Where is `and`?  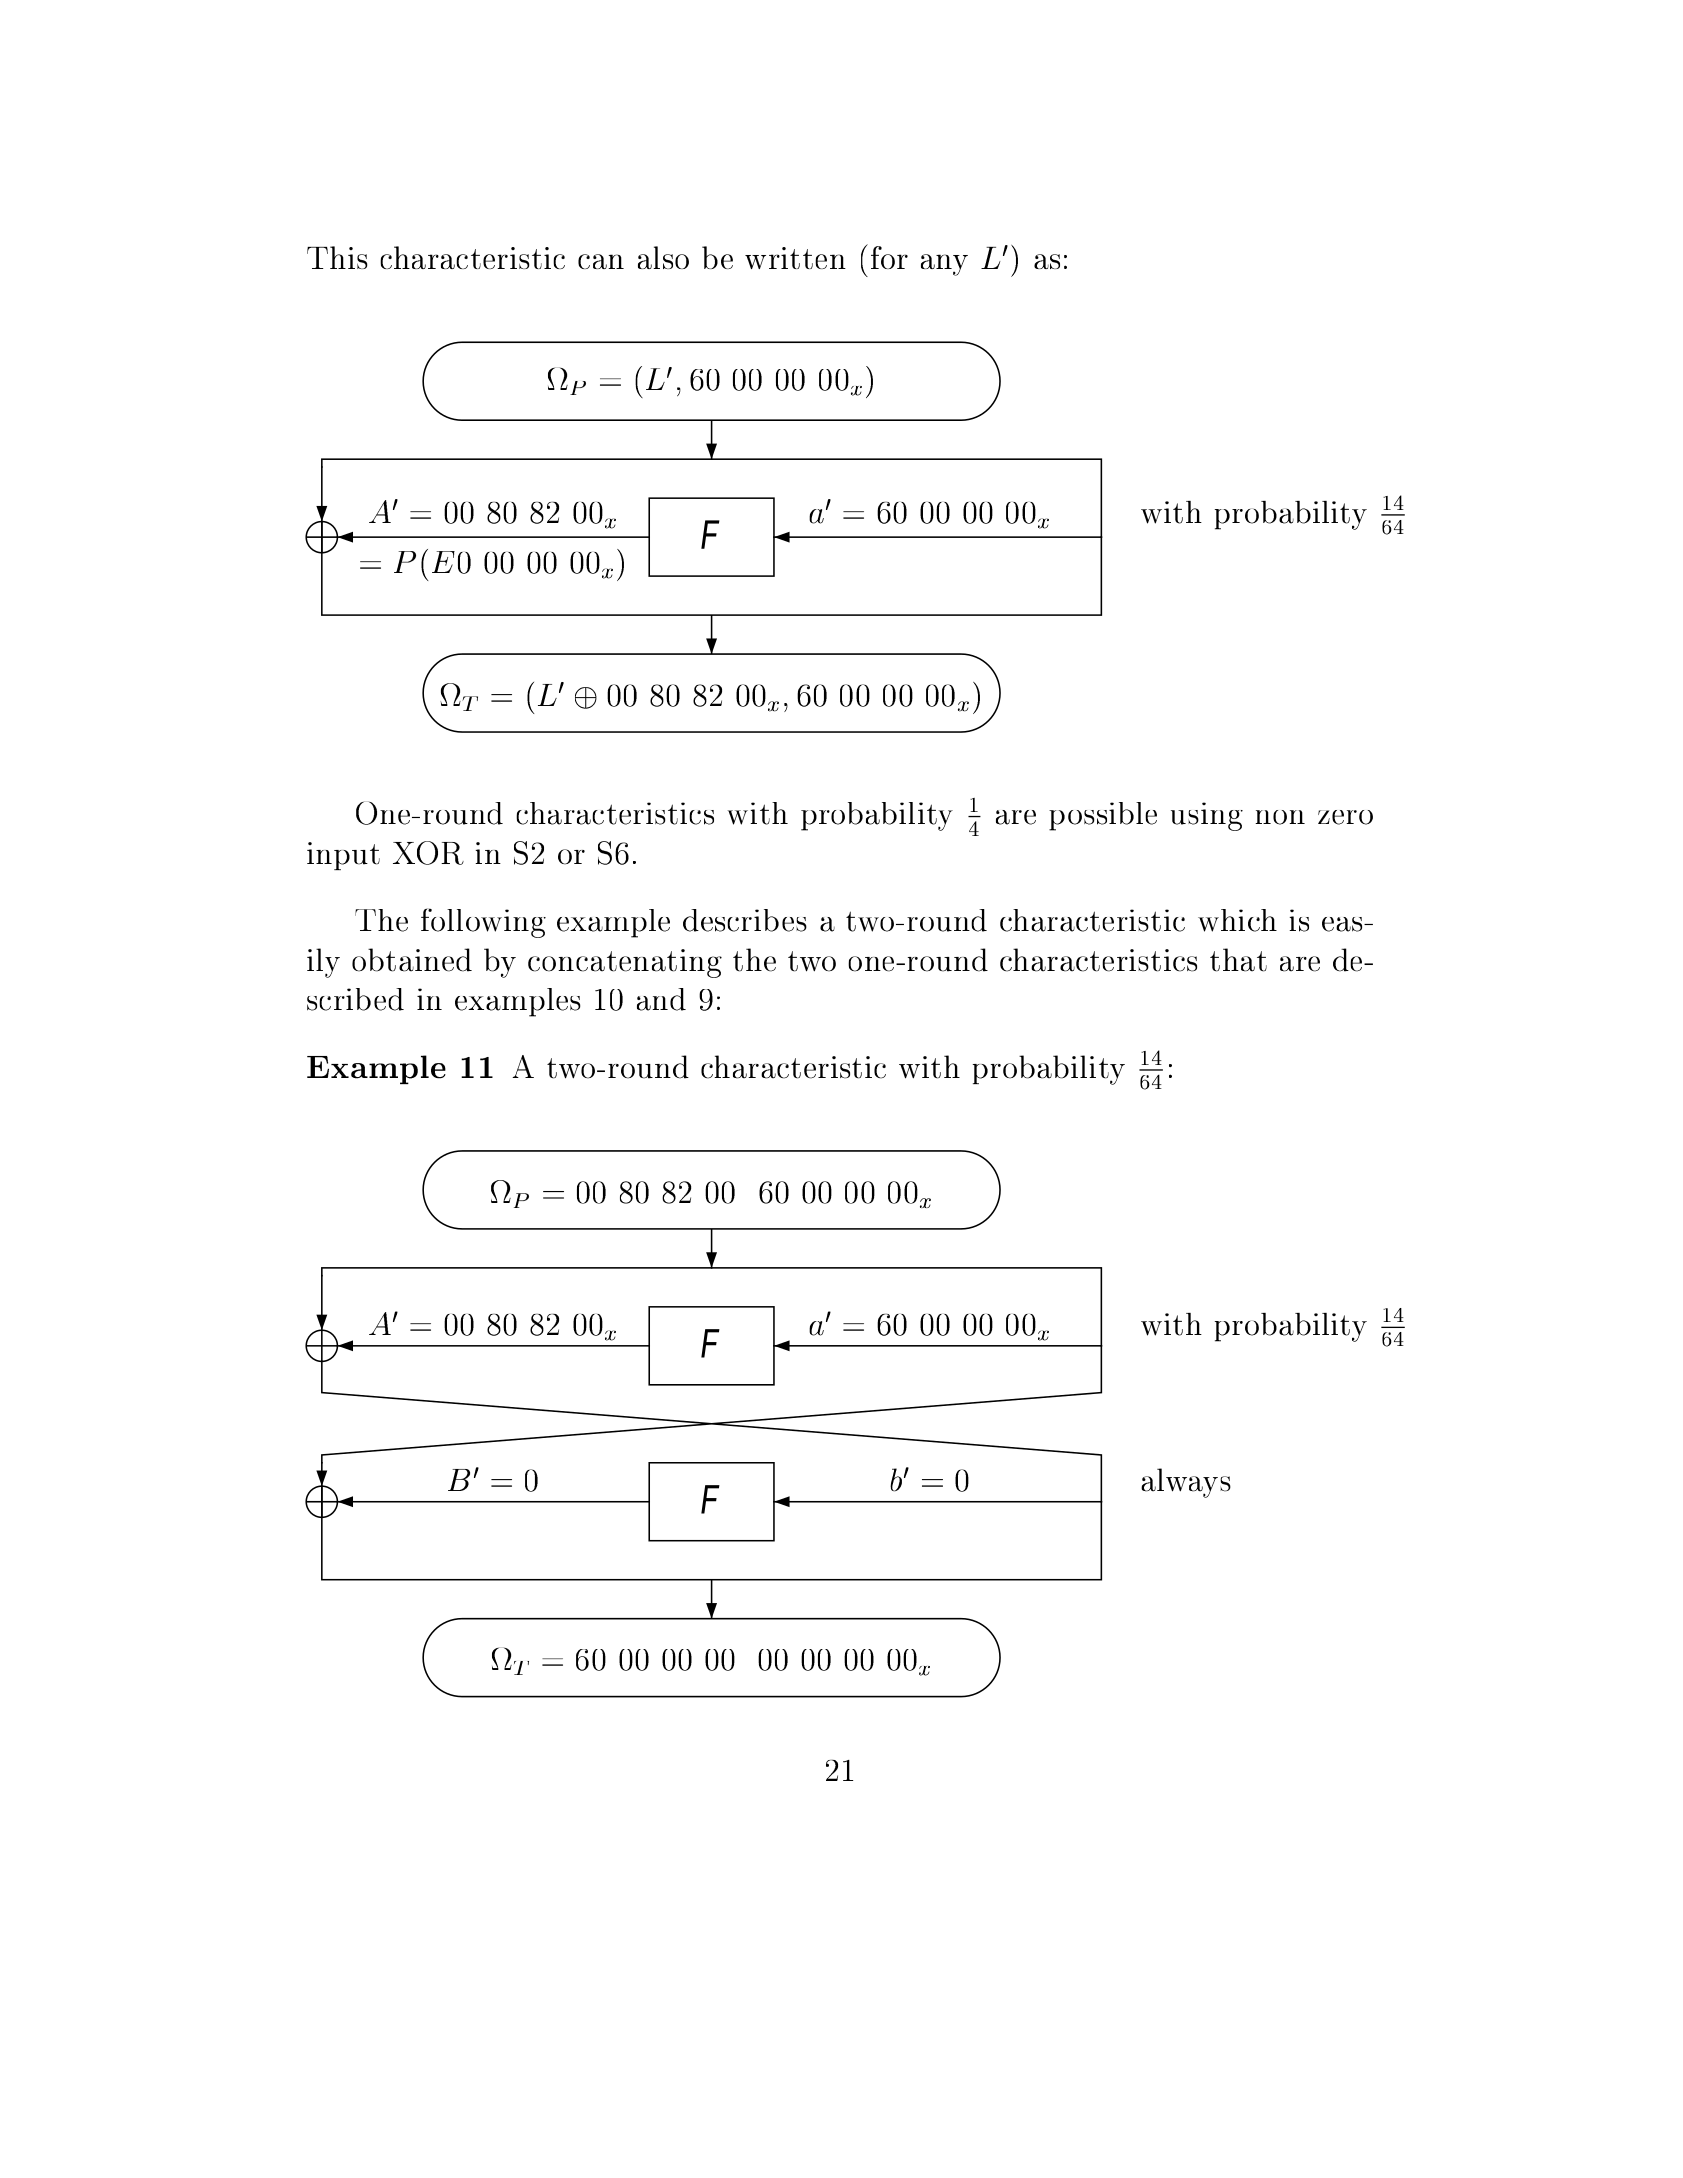 and is located at coordinates (661, 999).
